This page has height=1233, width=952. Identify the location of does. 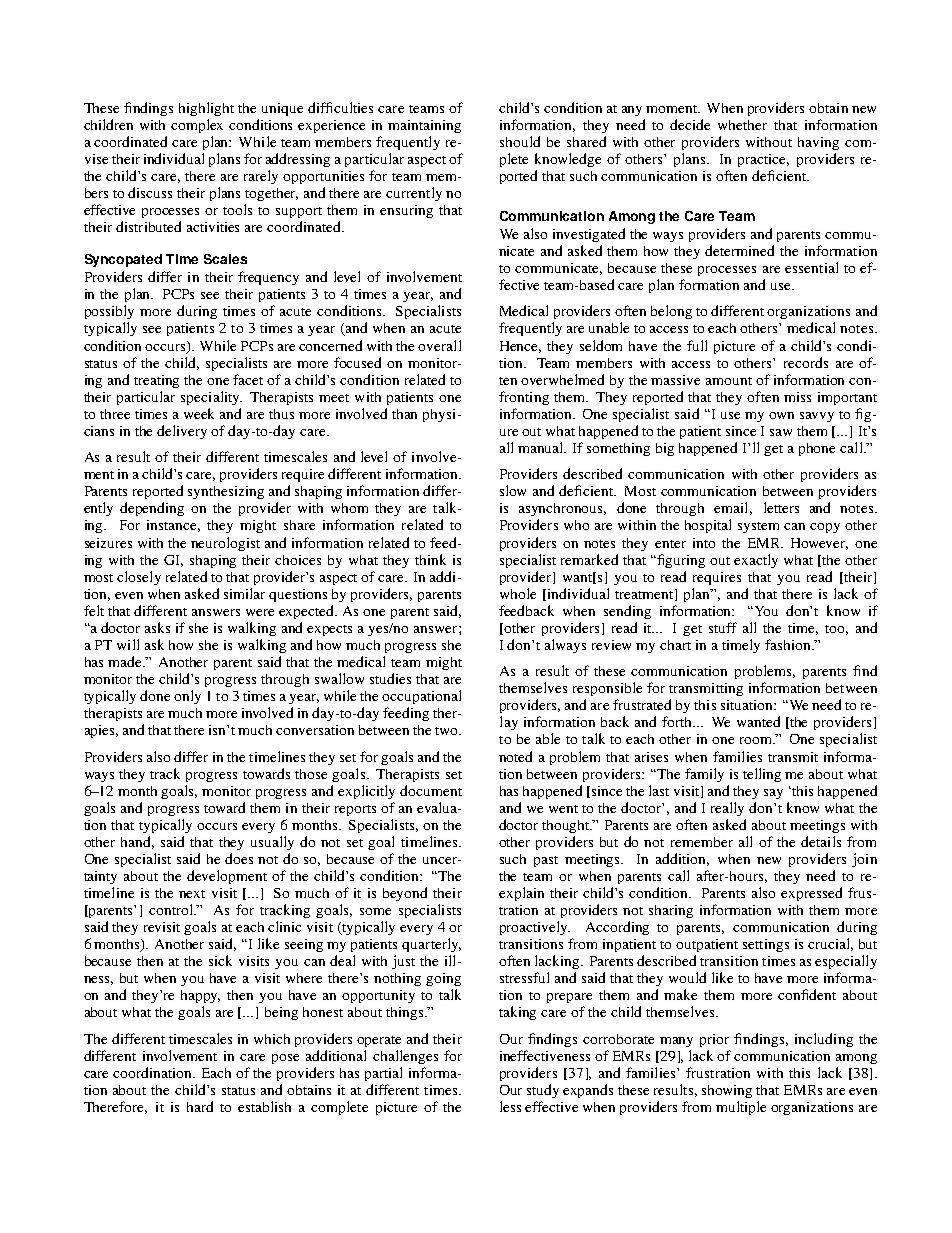
(239, 858).
